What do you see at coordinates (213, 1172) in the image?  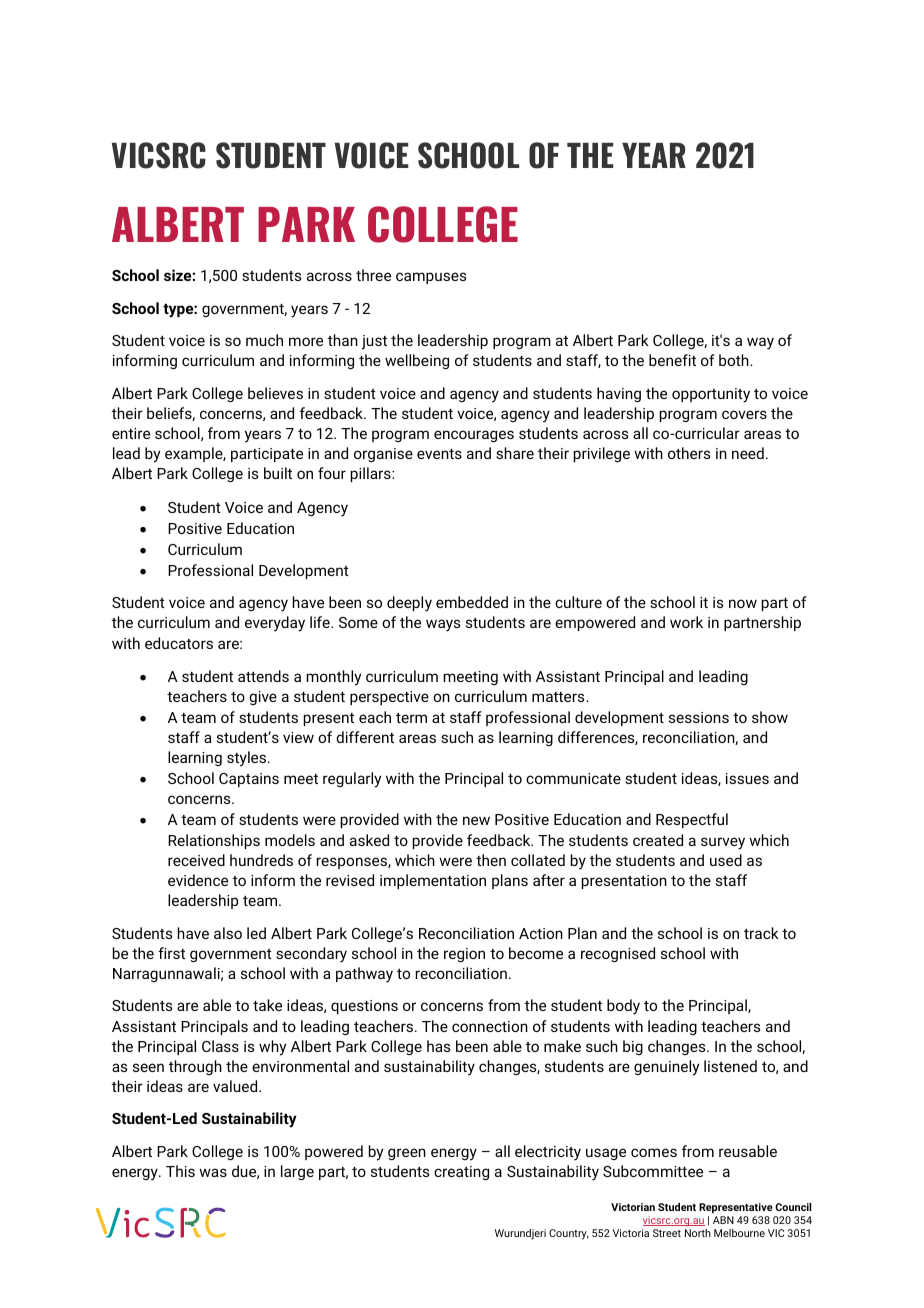 I see `was` at bounding box center [213, 1172].
